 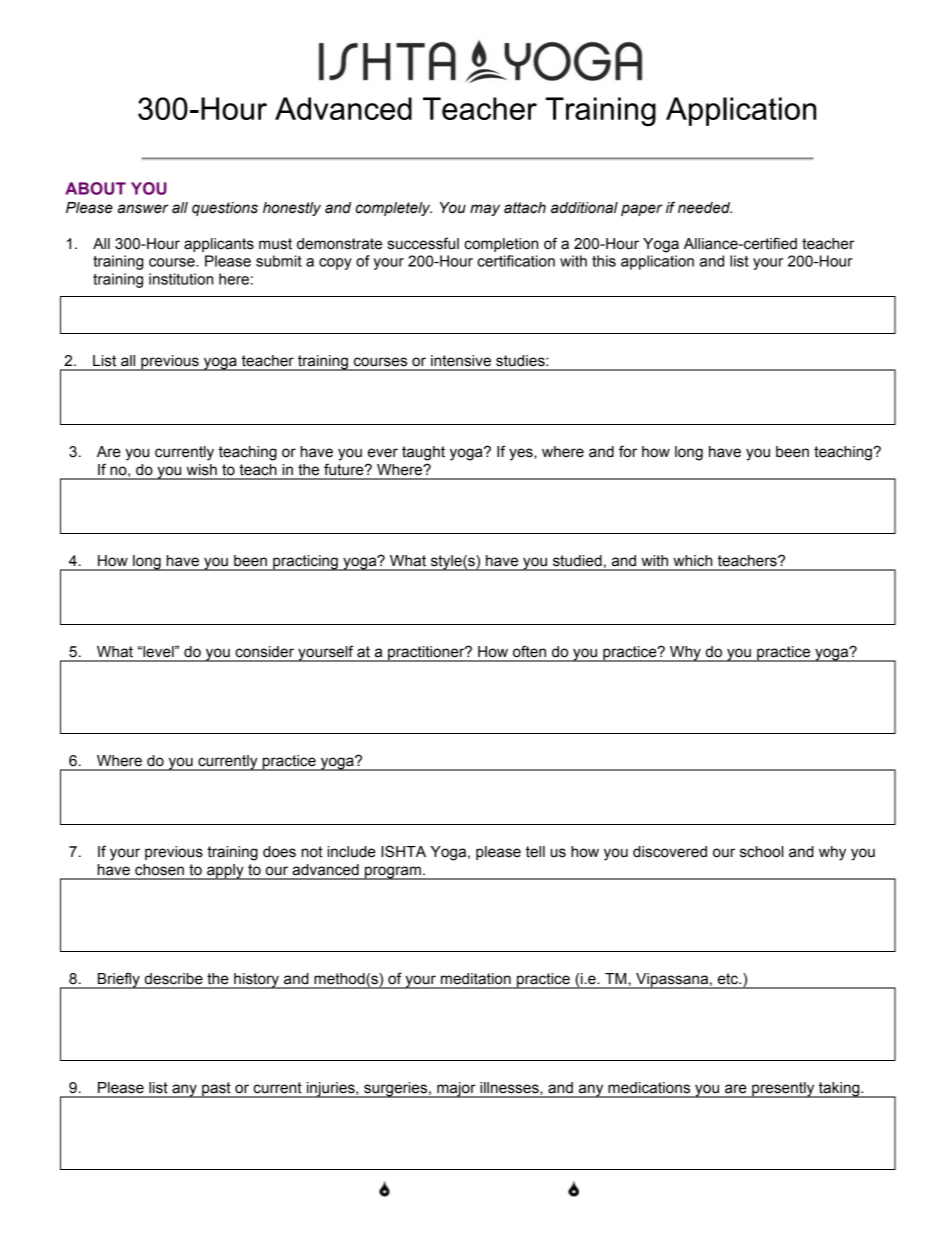 What do you see at coordinates (143, 209) in the document?
I see `answer` at bounding box center [143, 209].
